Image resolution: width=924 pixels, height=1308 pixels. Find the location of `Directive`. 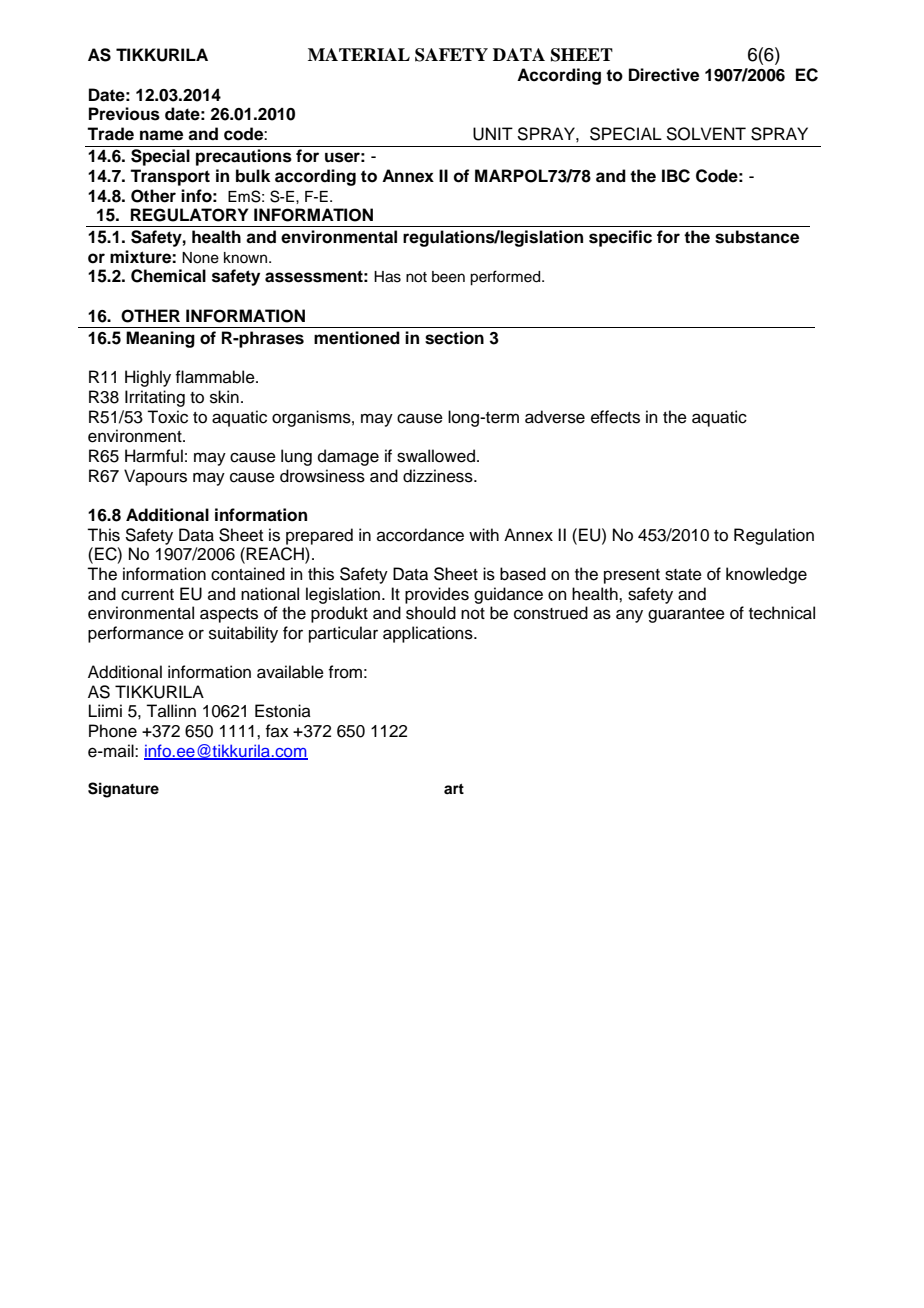

Directive is located at coordinates (664, 75).
